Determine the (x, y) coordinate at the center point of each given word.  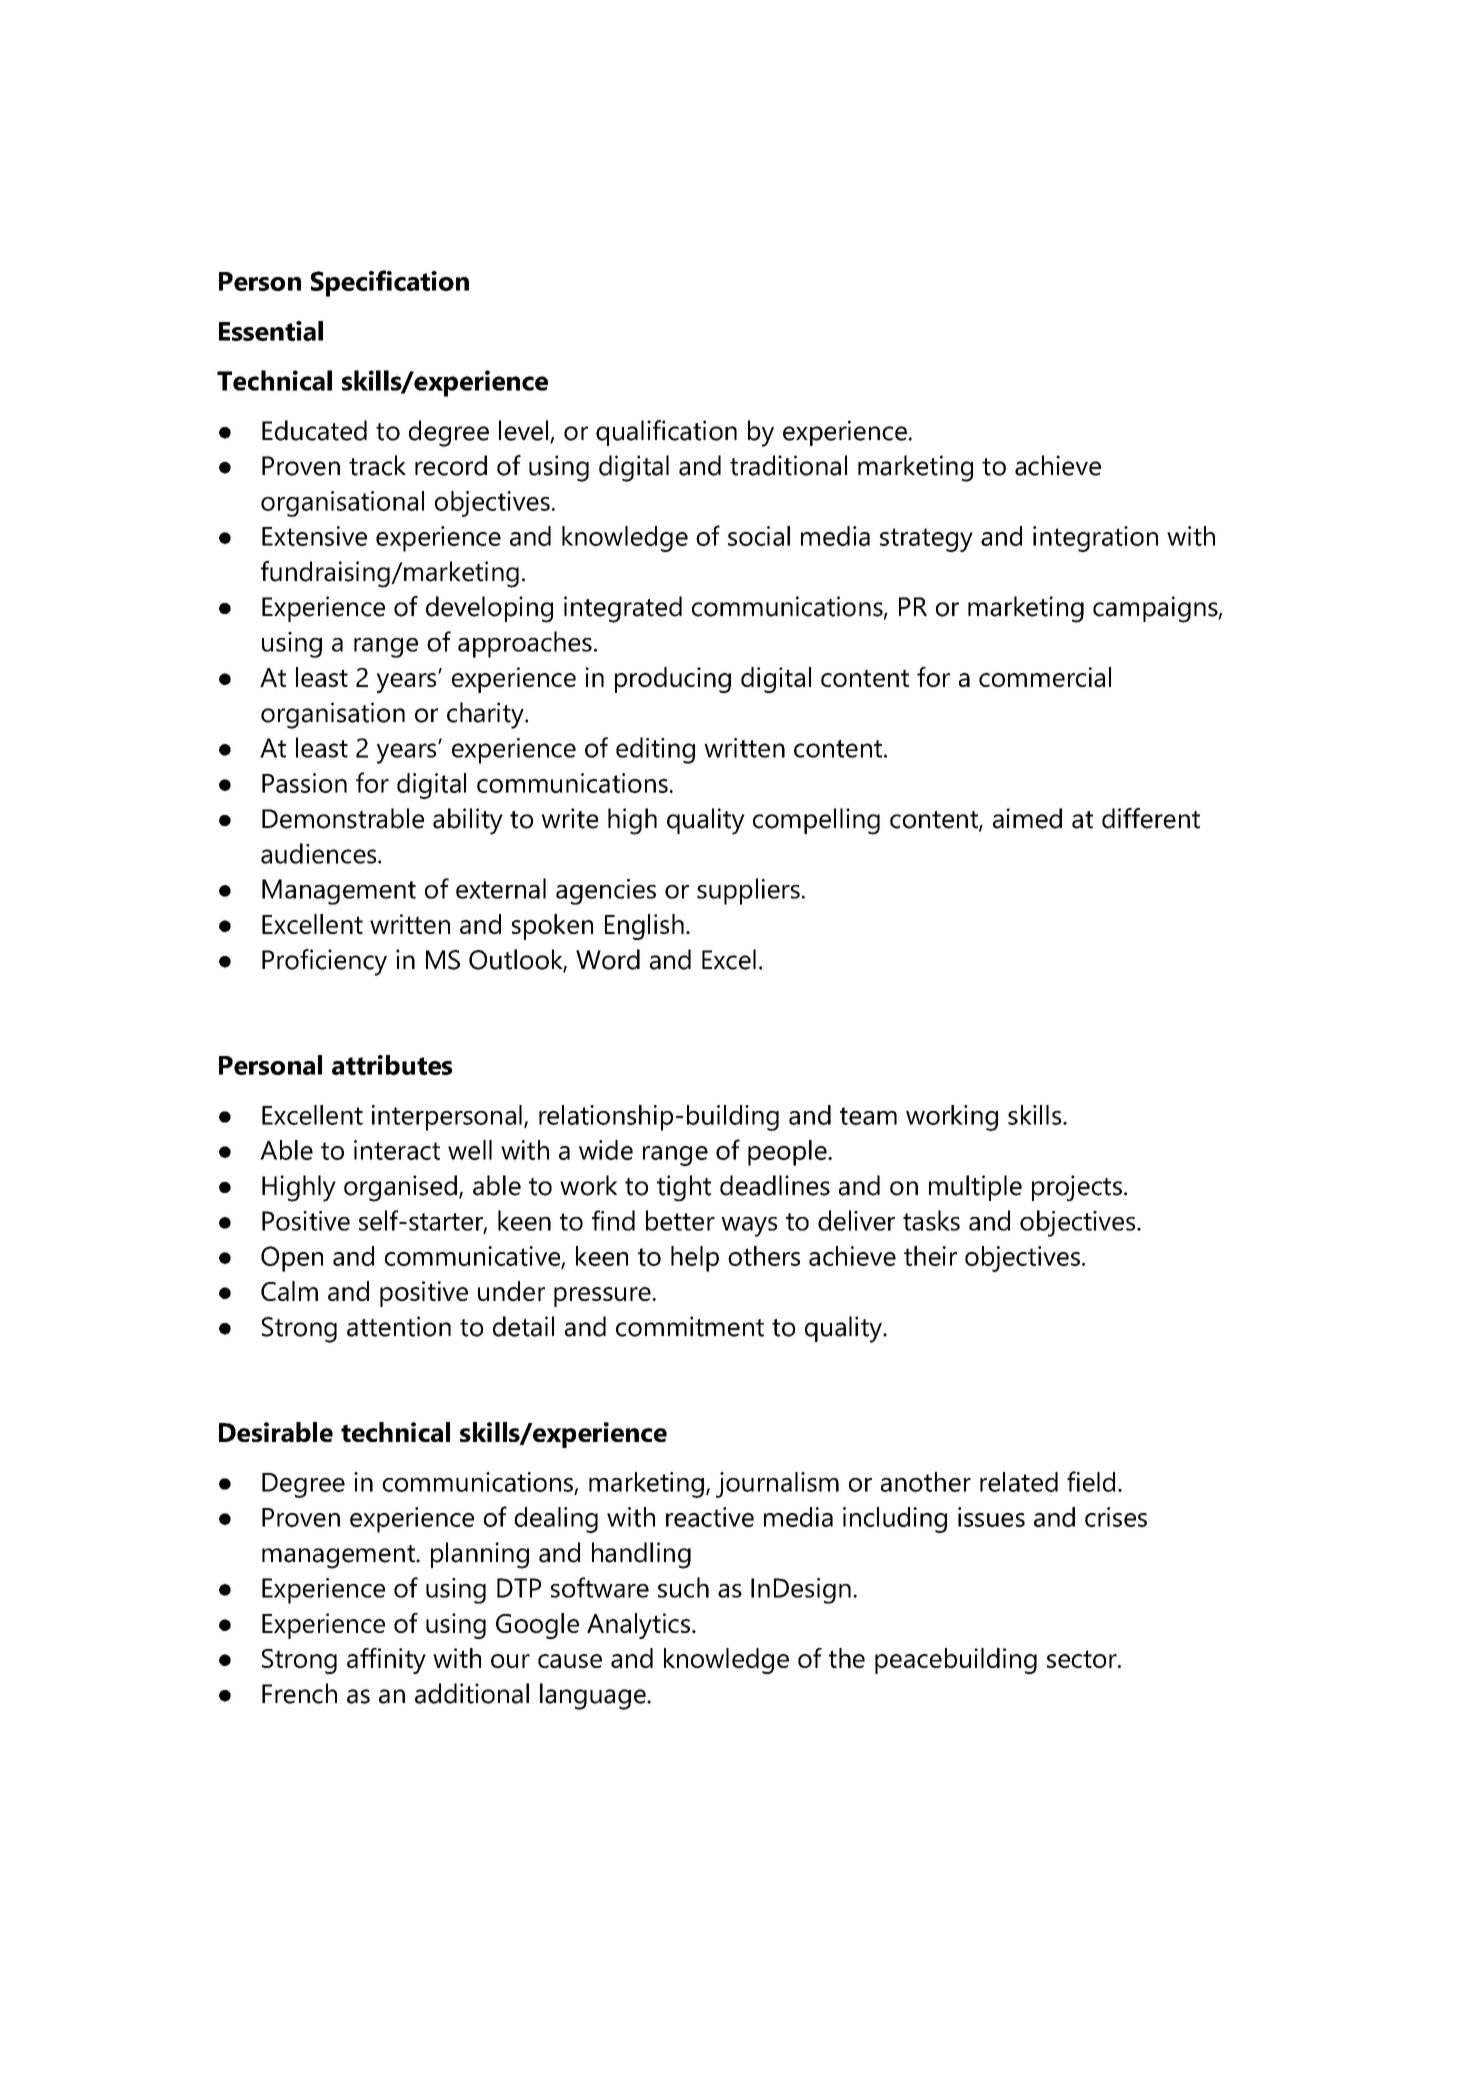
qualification (666, 433)
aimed (1027, 818)
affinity (386, 1661)
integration (1095, 539)
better (680, 1220)
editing (655, 750)
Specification (390, 283)
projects (1077, 1188)
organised (400, 1188)
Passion (304, 783)
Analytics (638, 1626)
